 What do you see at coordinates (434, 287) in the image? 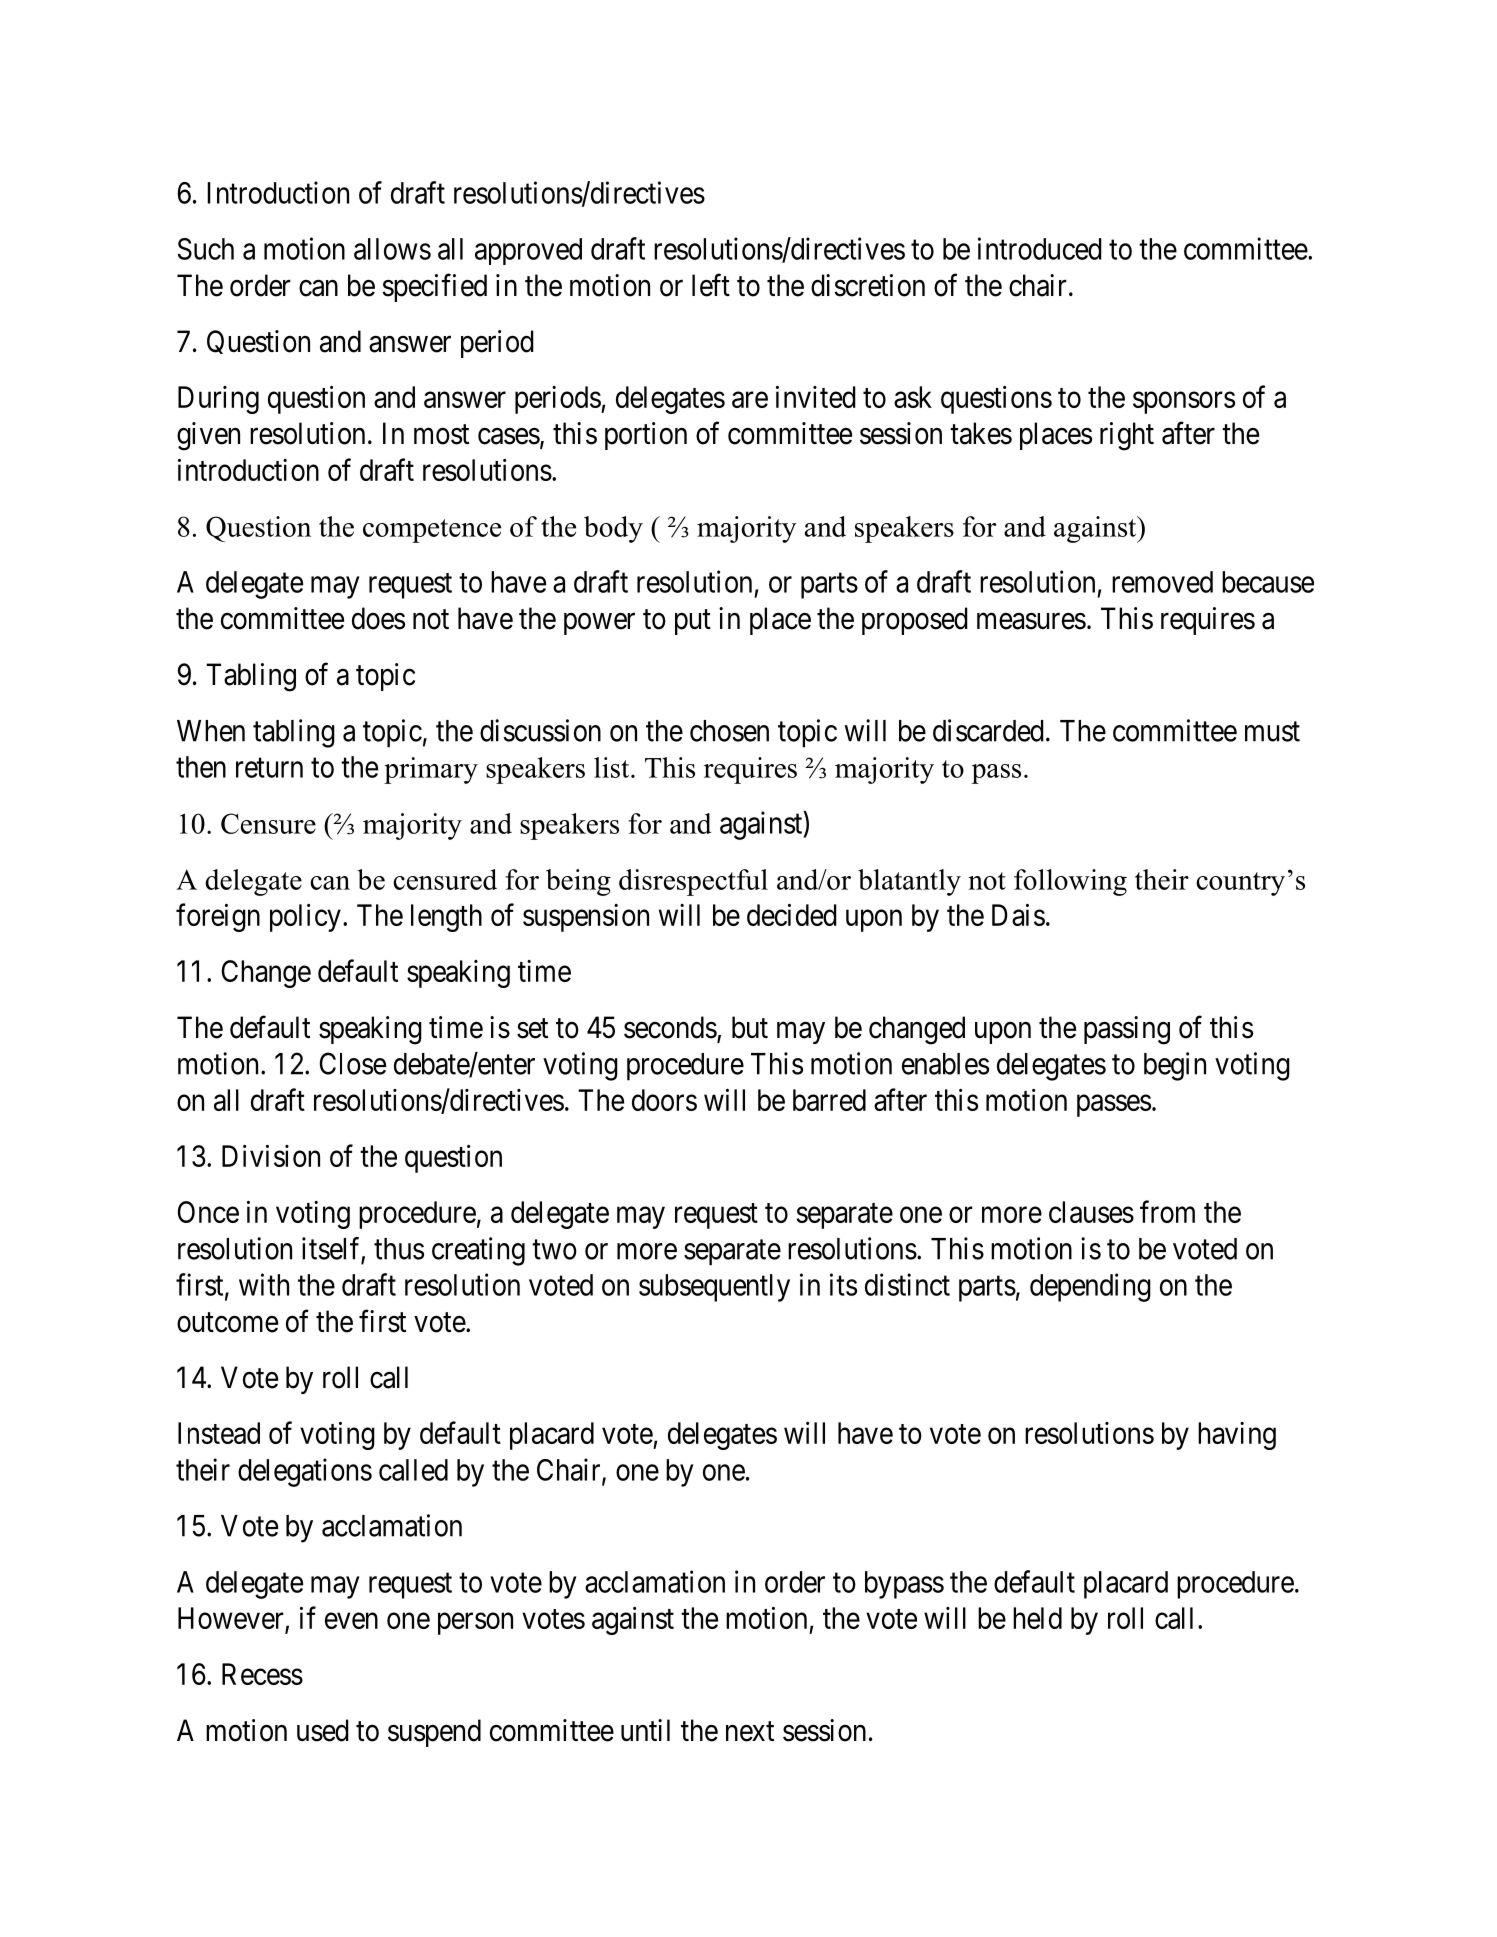
I see `specified` at bounding box center [434, 287].
